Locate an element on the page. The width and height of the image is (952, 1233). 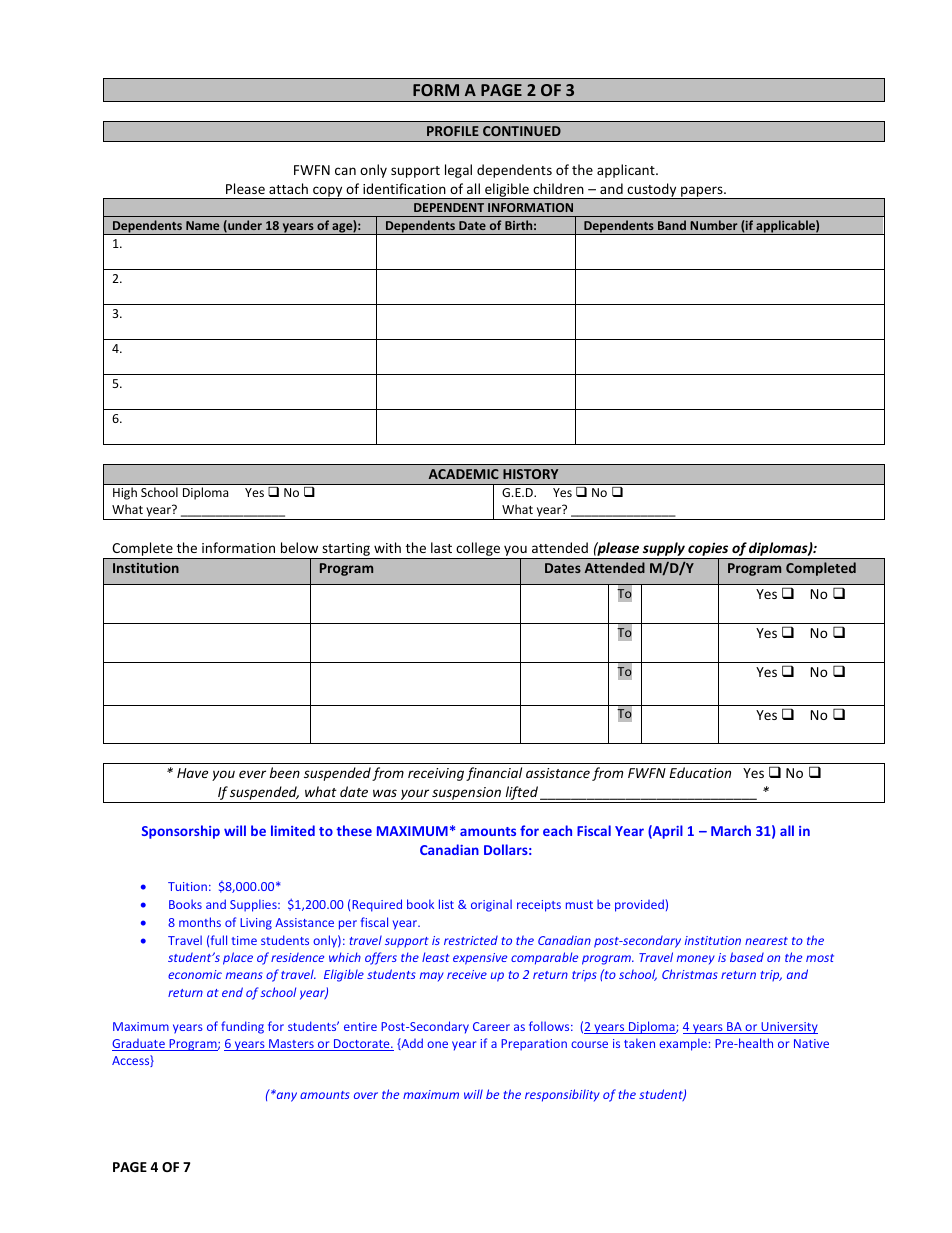
Have is located at coordinates (192, 773).
